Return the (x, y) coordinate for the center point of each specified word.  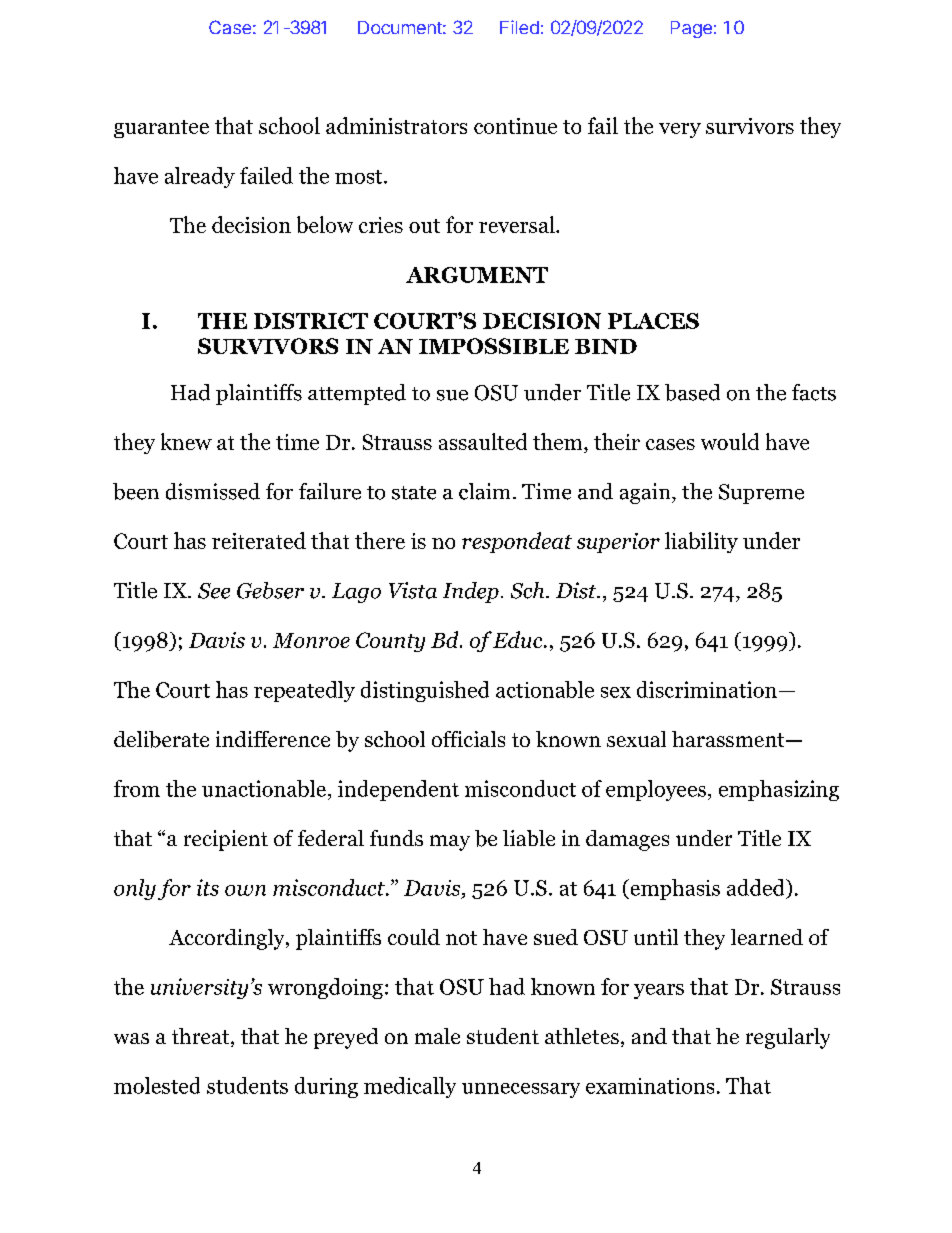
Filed (519, 27)
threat (202, 1037)
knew (186, 441)
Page (691, 29)
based (692, 392)
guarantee (161, 129)
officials (468, 739)
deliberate (161, 739)
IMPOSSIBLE (494, 346)
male (437, 1036)
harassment (729, 739)
